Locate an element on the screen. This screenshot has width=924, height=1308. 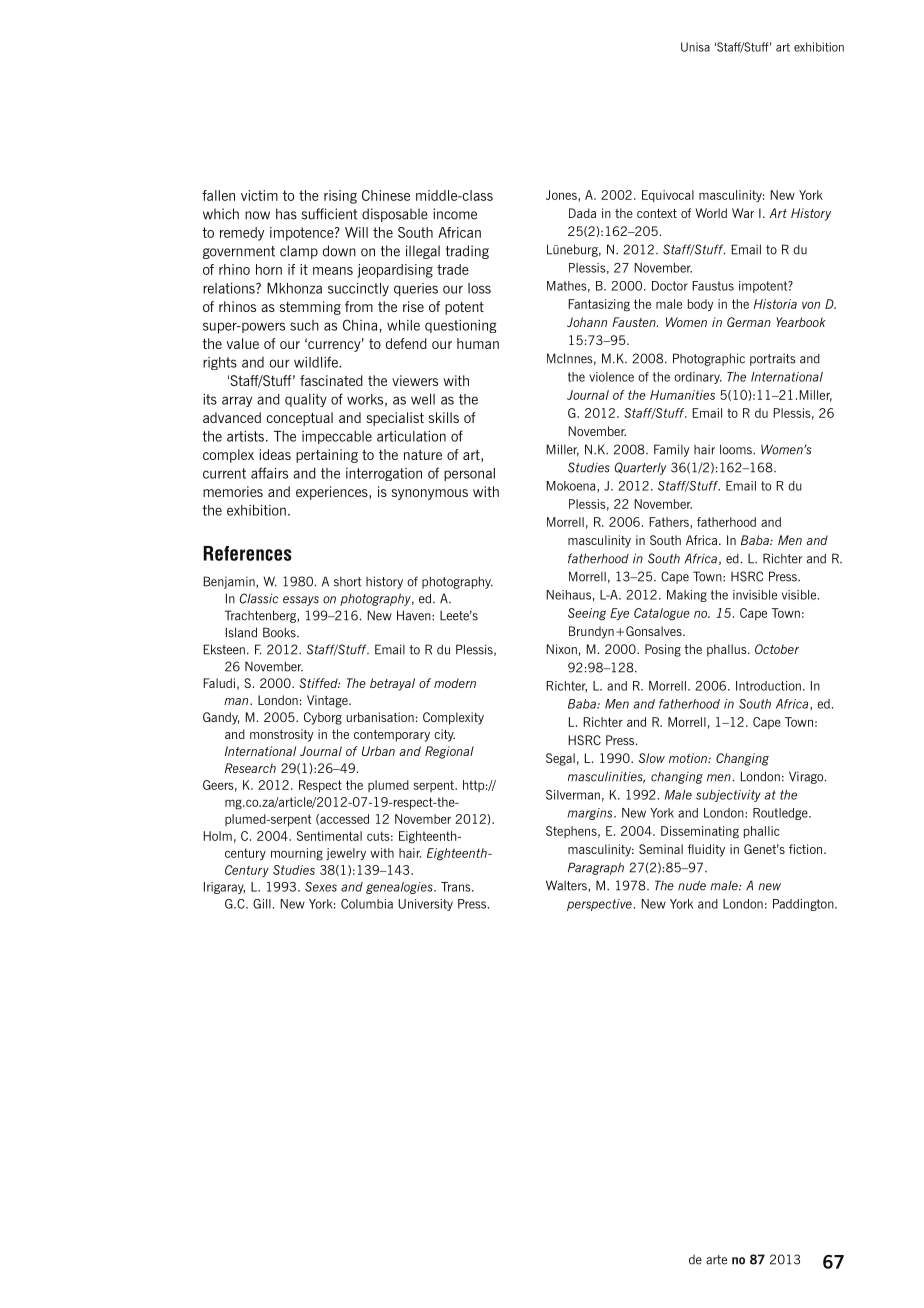
References is located at coordinates (247, 553).
